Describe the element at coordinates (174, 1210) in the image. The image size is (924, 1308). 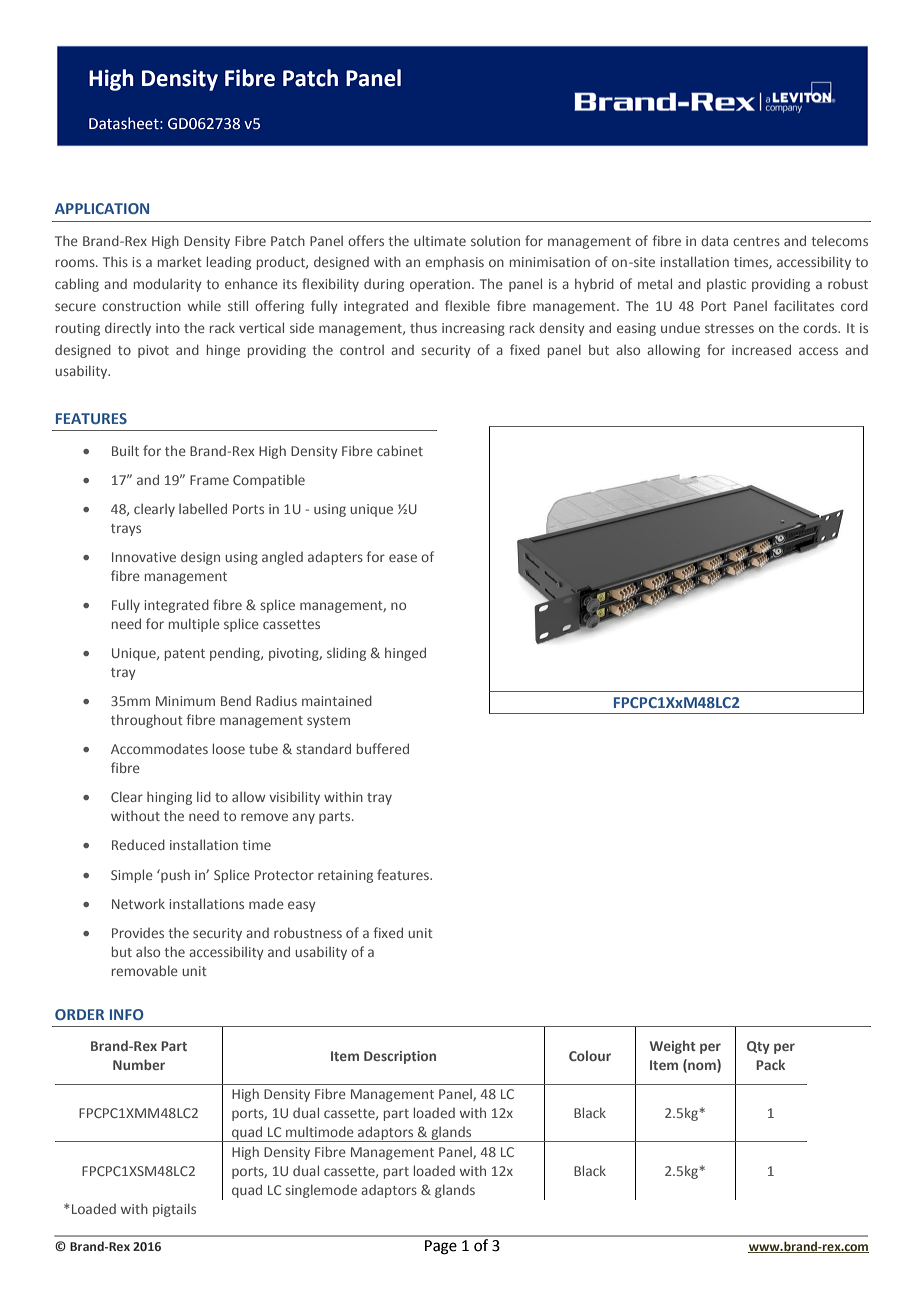
I see `pigtails` at that location.
